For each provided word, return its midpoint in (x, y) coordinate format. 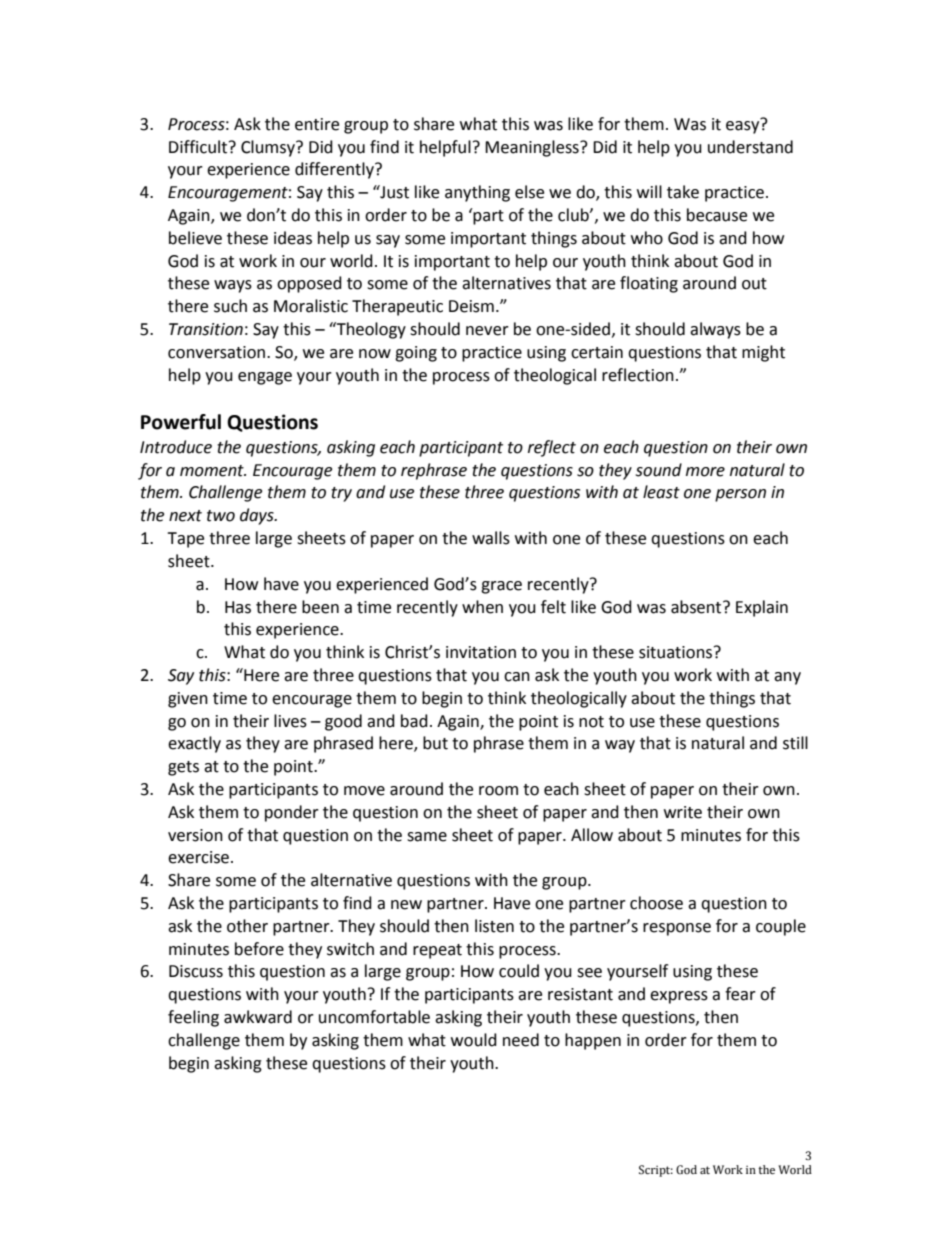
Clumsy (269, 148)
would (474, 1040)
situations (677, 652)
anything (477, 193)
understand (750, 147)
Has (238, 607)
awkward (258, 1017)
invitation (481, 652)
